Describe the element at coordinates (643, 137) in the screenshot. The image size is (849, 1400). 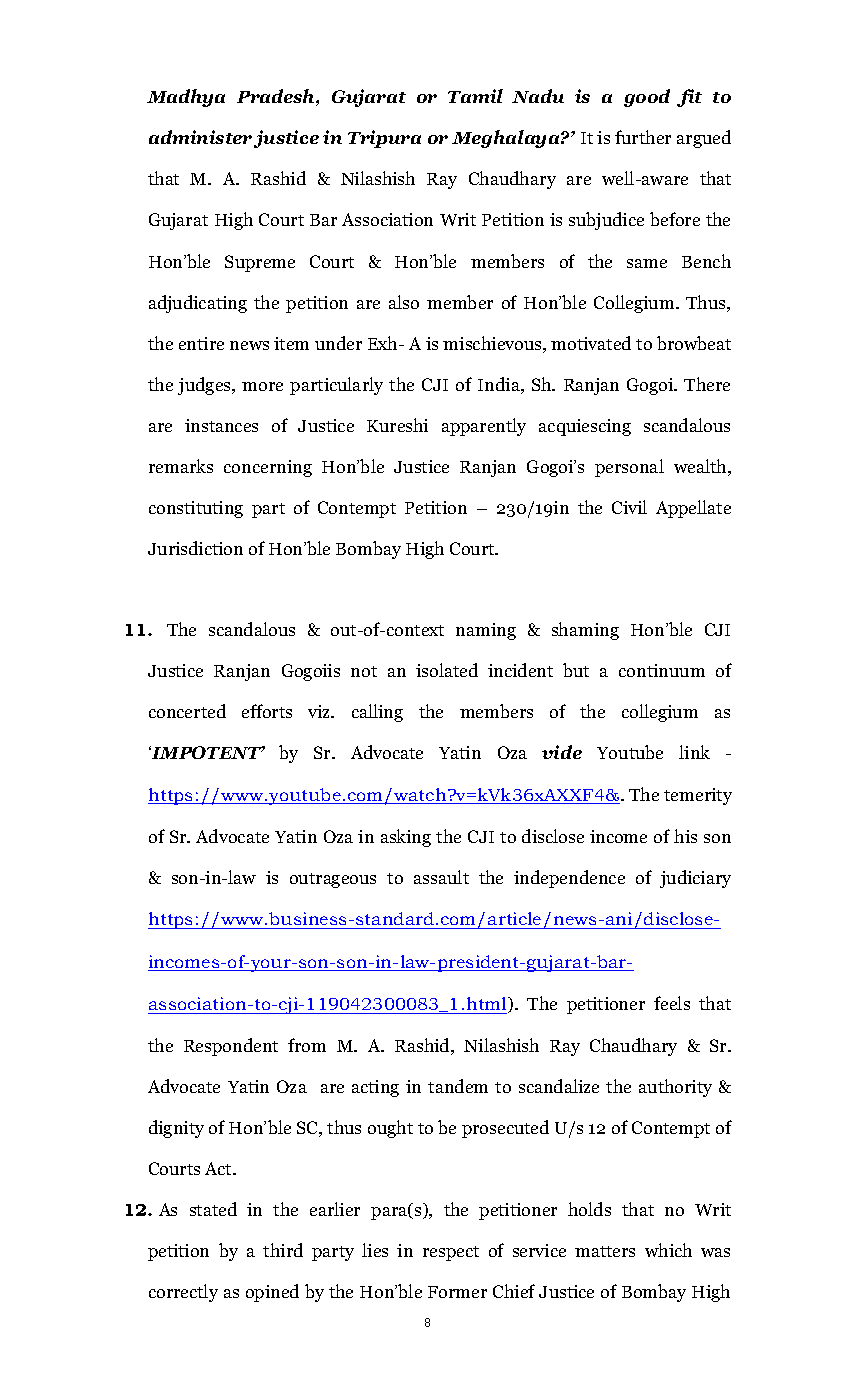
I see `further` at that location.
